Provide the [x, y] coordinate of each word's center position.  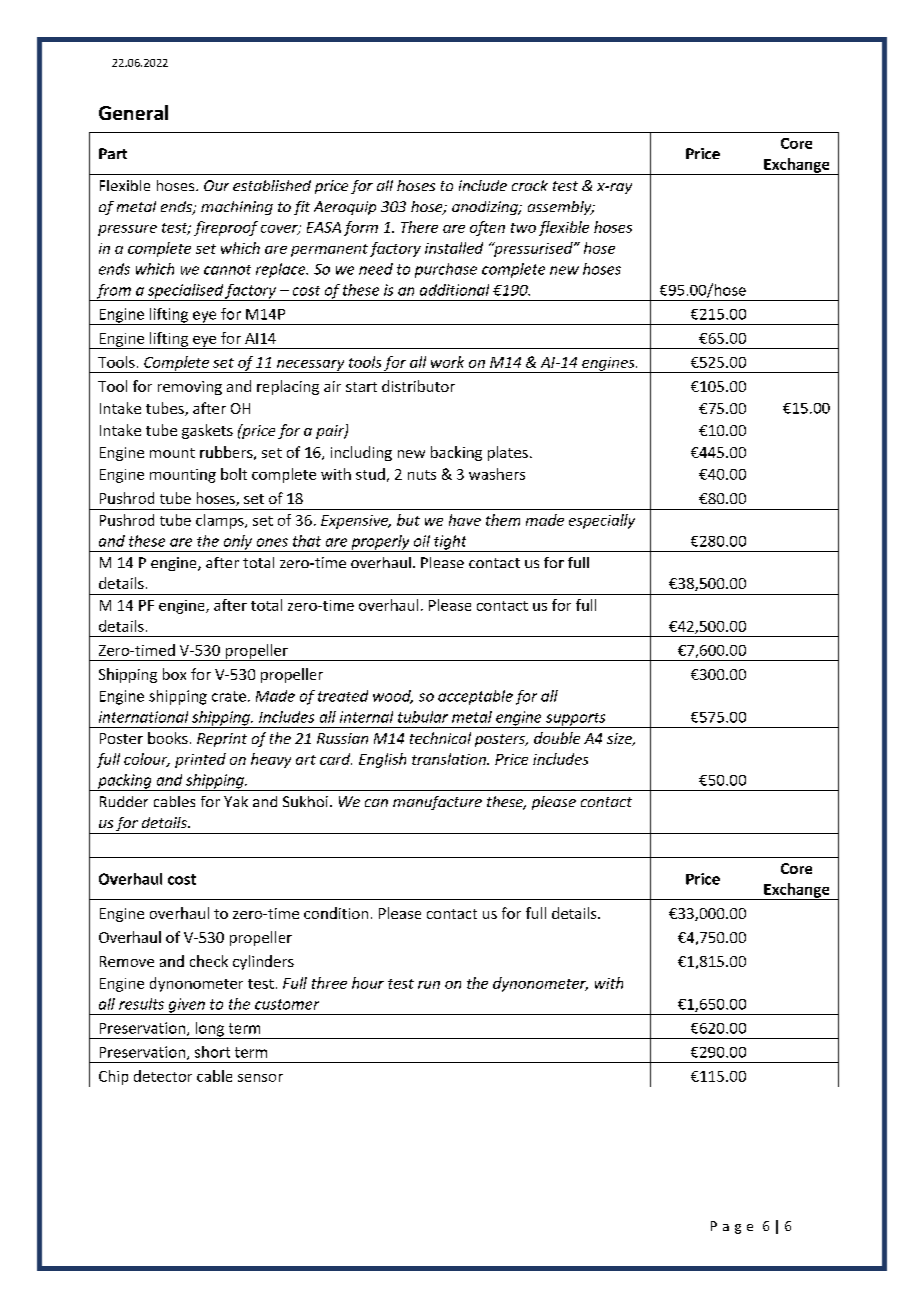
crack [530, 185]
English [382, 760]
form [361, 228]
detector [163, 1076]
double [557, 738]
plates [508, 453]
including [361, 453]
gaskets [207, 431]
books [168, 738]
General [133, 112]
